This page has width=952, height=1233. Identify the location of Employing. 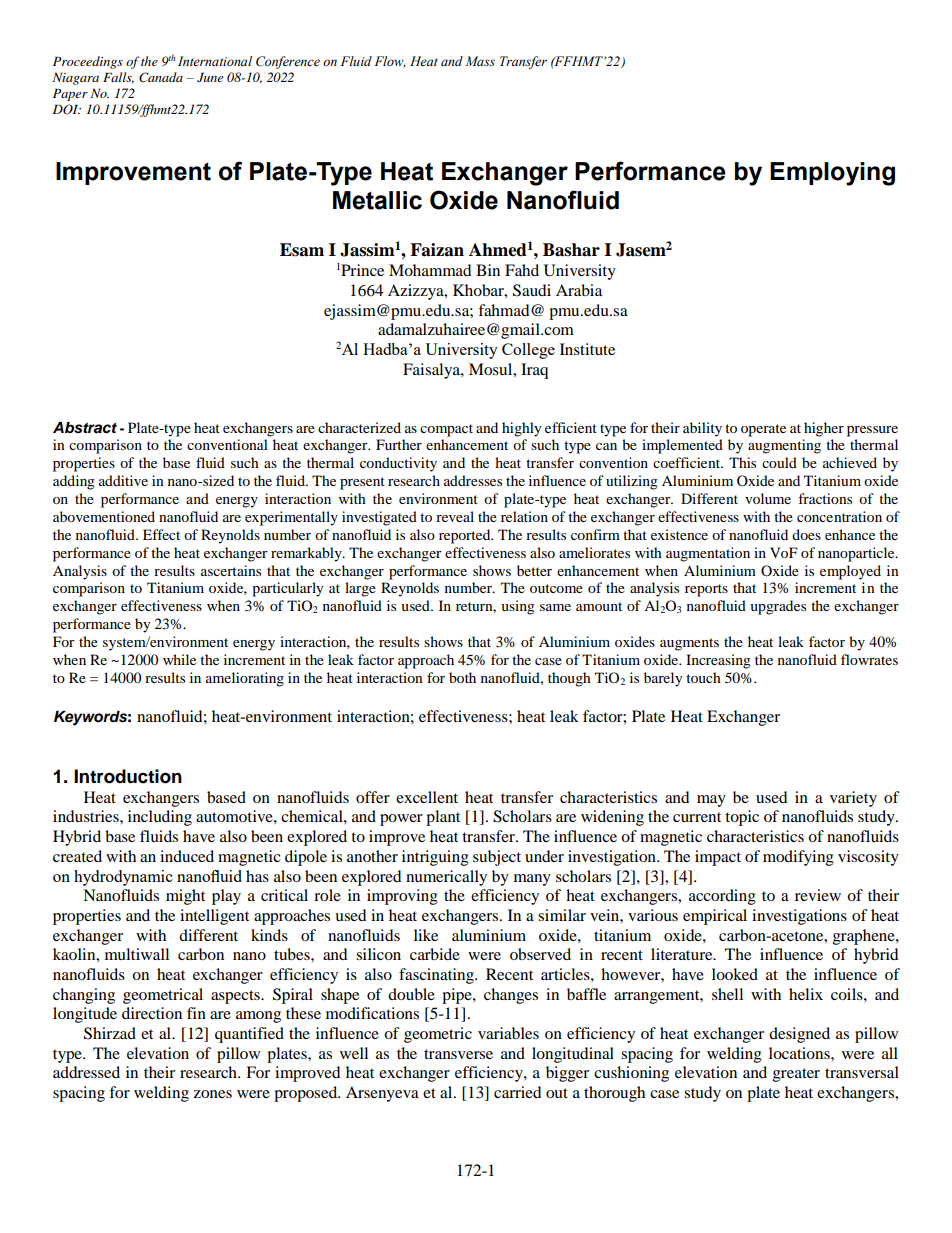
(832, 174).
